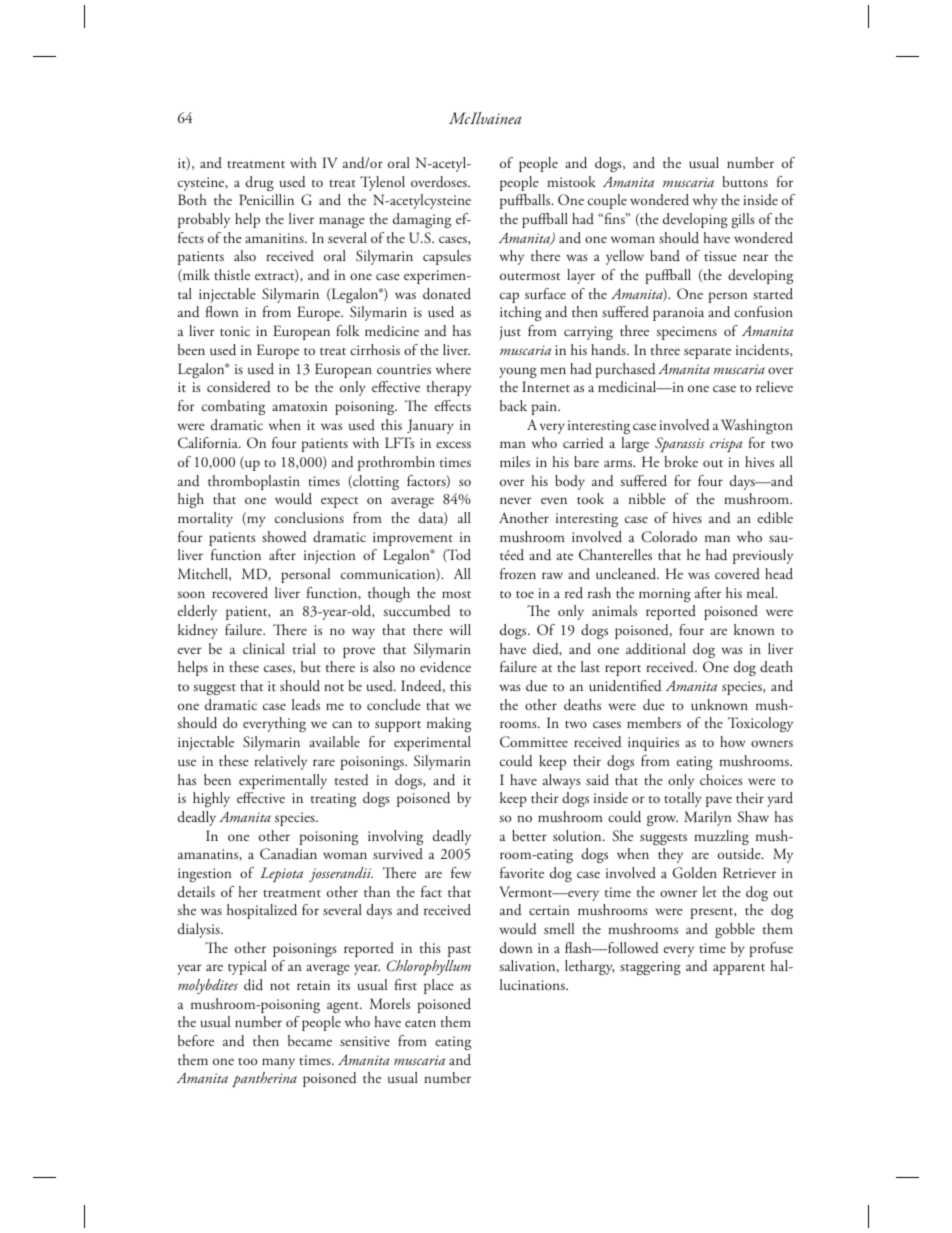 The width and height of the screenshot is (952, 1233). Describe the element at coordinates (278, 1063) in the screenshot. I see `many` at that location.
